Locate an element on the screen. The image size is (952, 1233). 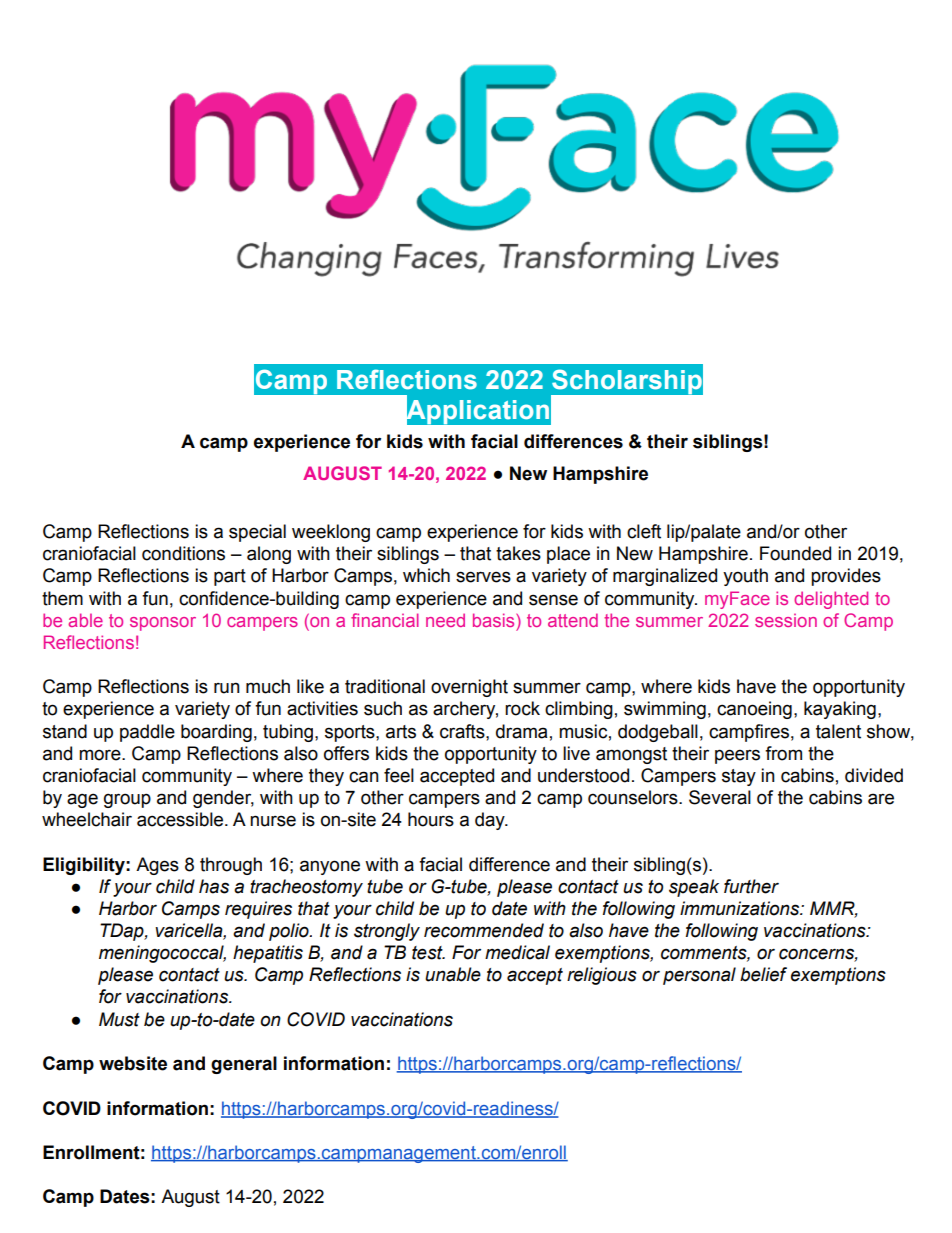
crafts is located at coordinates (463, 731).
